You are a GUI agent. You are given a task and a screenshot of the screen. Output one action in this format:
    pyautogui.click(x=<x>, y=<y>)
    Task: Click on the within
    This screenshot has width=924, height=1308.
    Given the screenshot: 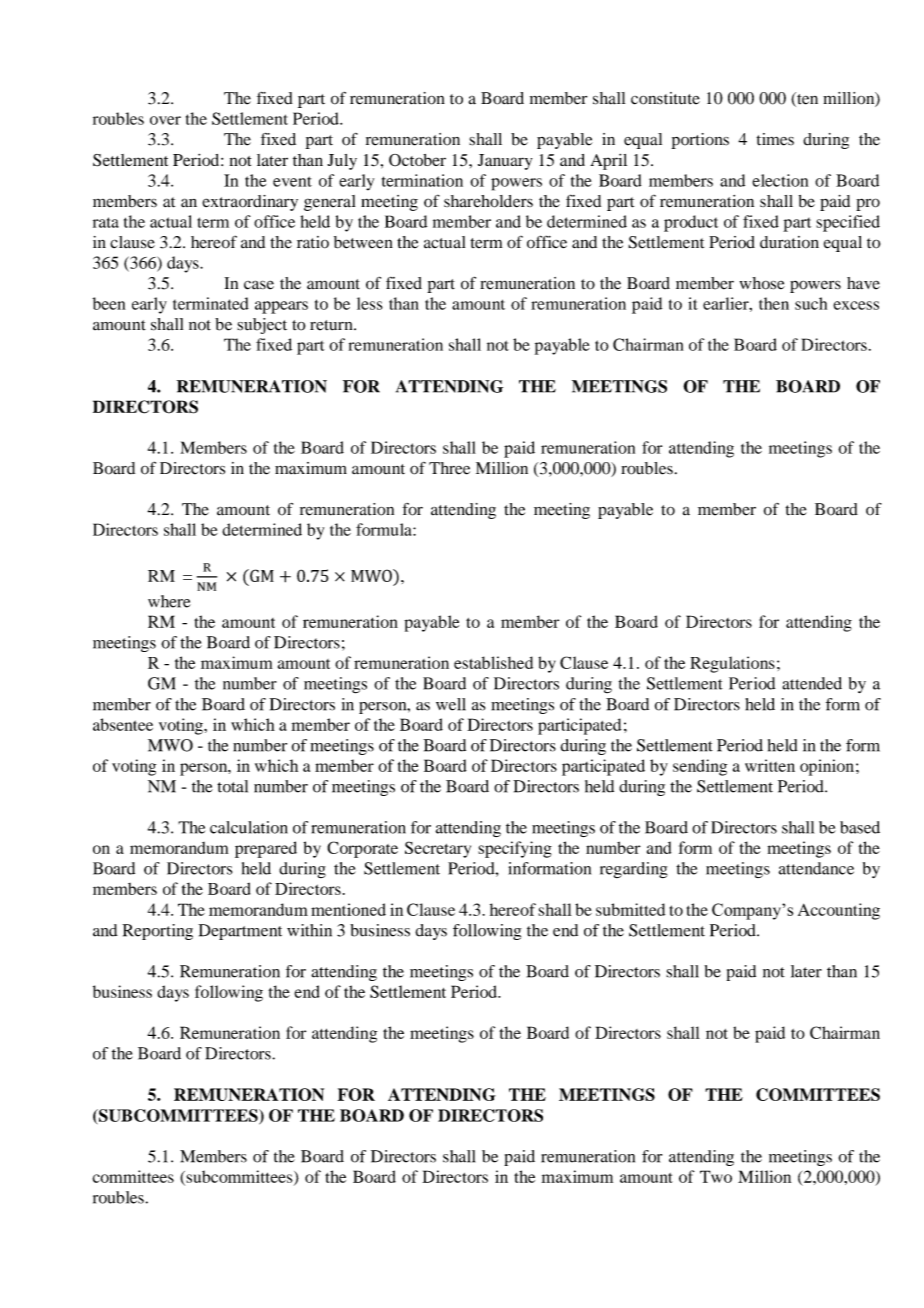 What is the action you would take?
    pyautogui.click(x=309, y=930)
